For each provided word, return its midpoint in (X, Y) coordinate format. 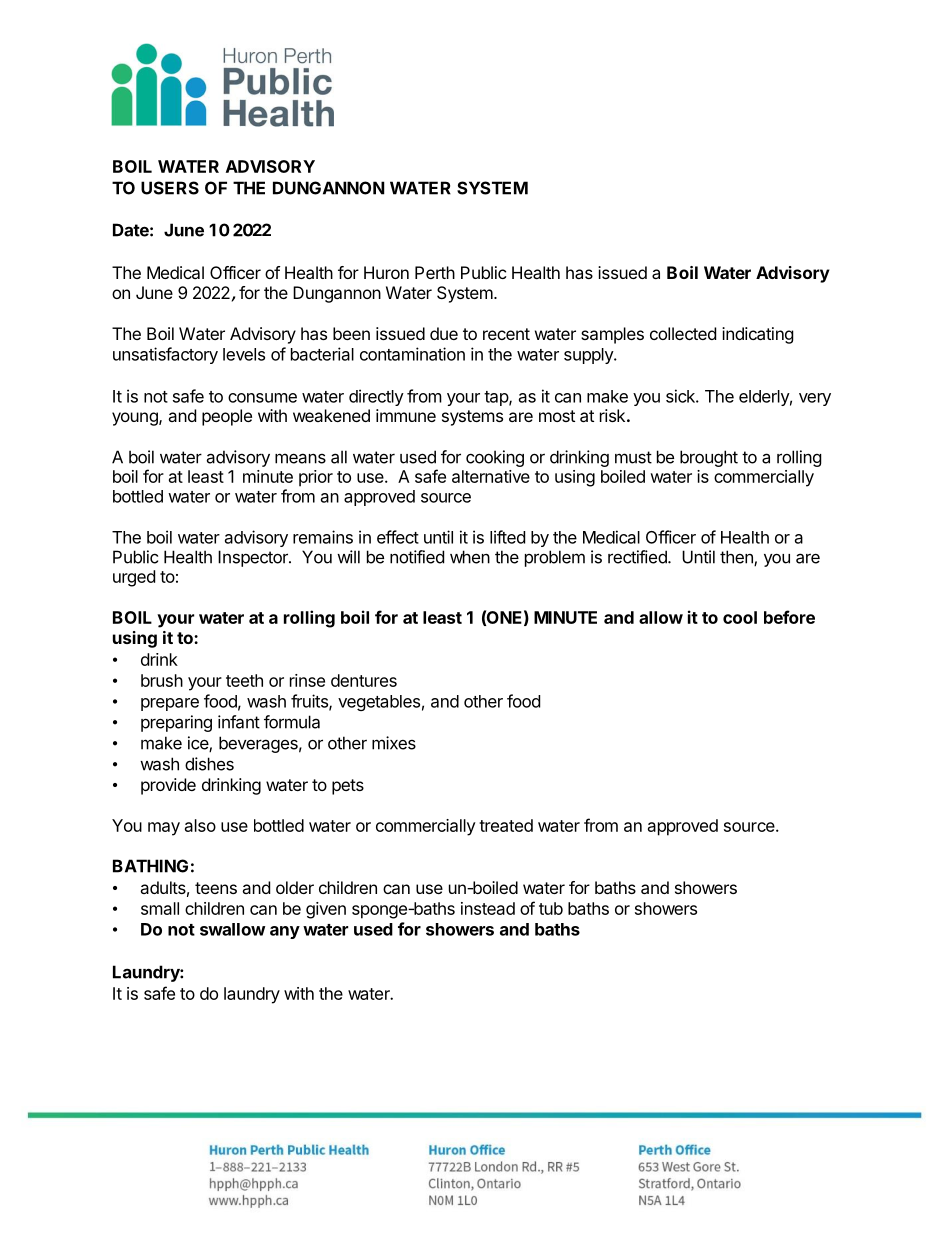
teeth (244, 680)
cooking (495, 458)
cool (740, 617)
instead (488, 908)
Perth (435, 272)
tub (551, 908)
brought (709, 458)
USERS (170, 188)
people (227, 417)
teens (216, 888)
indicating (758, 335)
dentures (364, 680)
